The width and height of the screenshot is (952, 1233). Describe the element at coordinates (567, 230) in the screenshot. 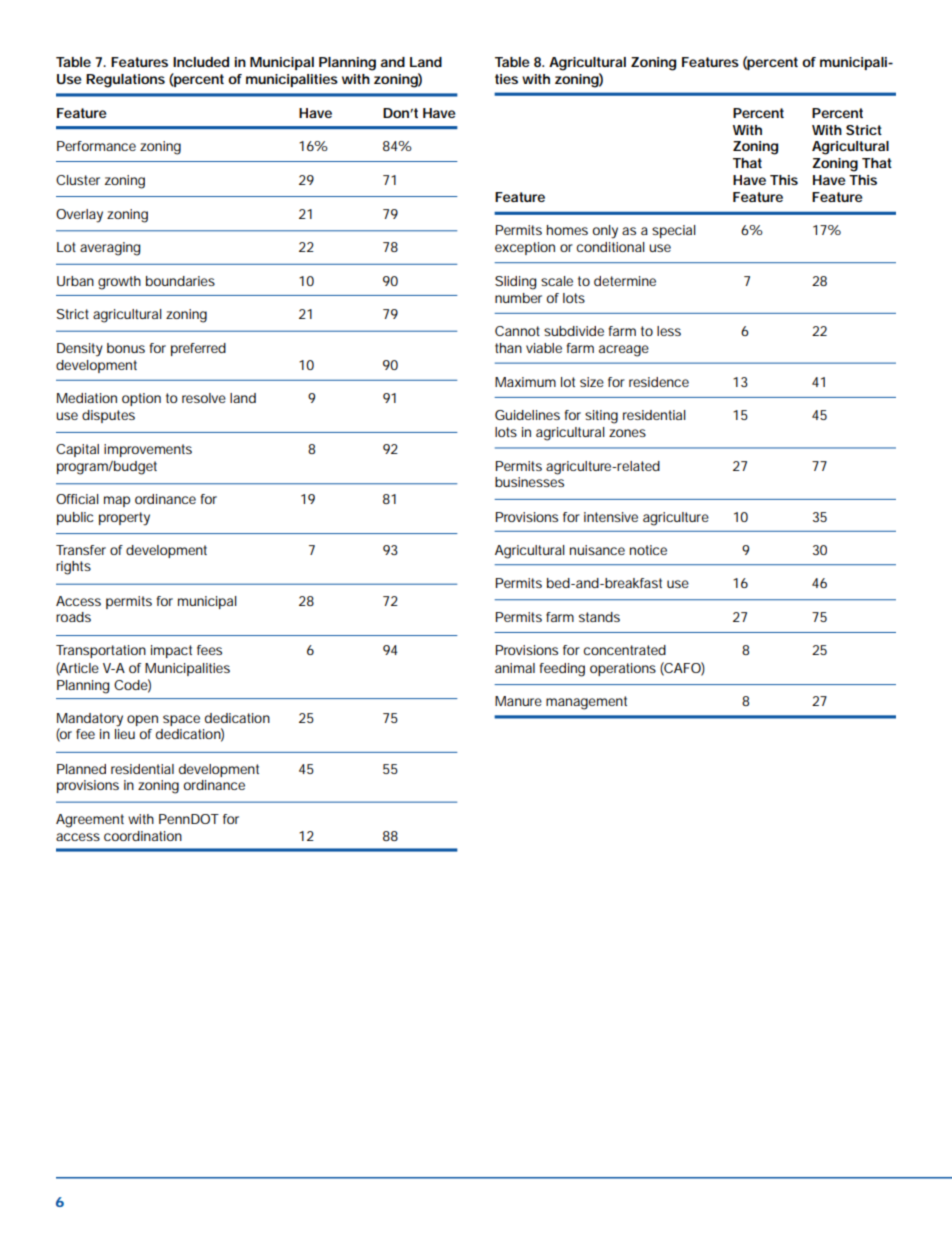

I see `homes` at that location.
